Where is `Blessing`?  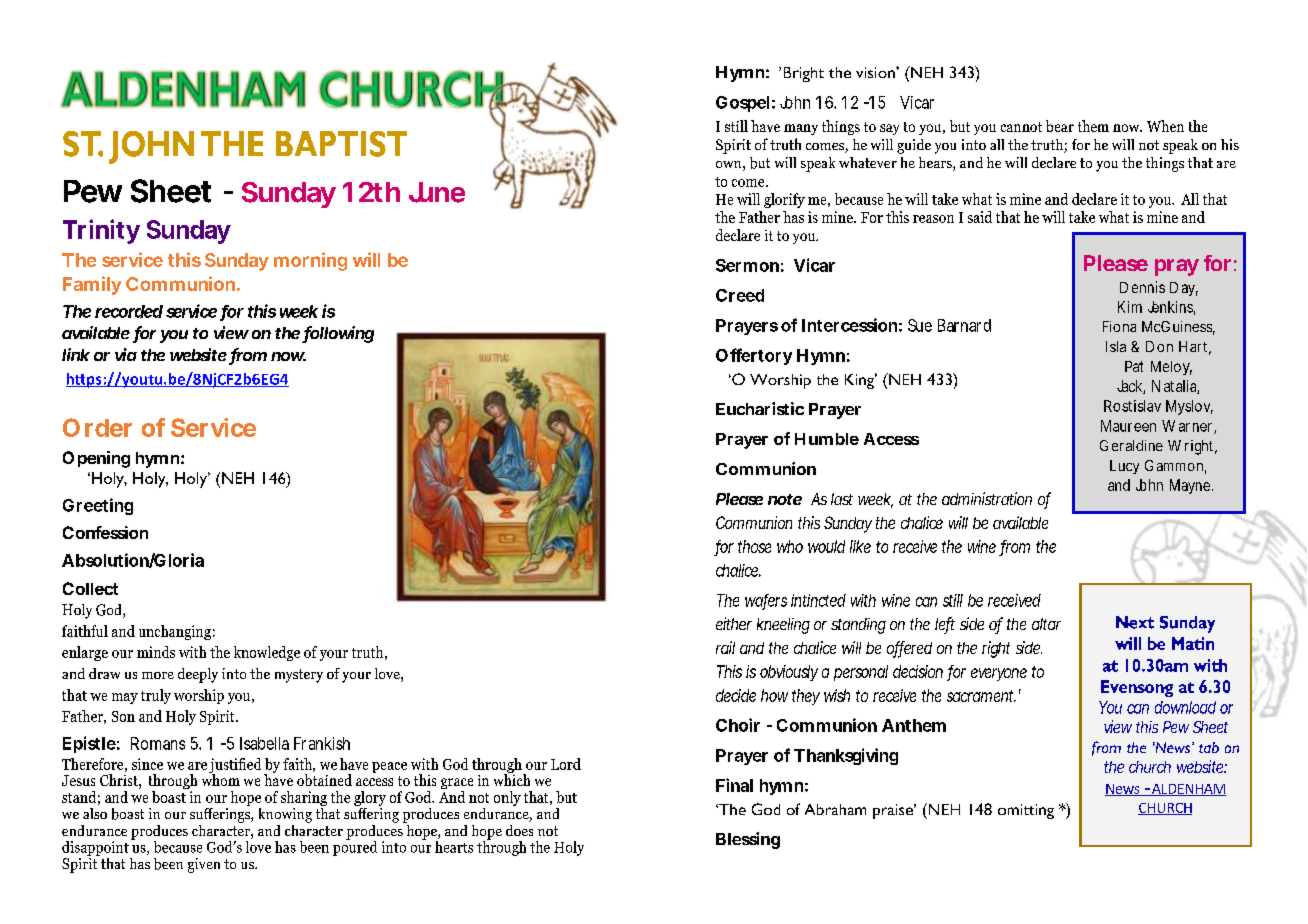 Blessing is located at coordinates (748, 840).
